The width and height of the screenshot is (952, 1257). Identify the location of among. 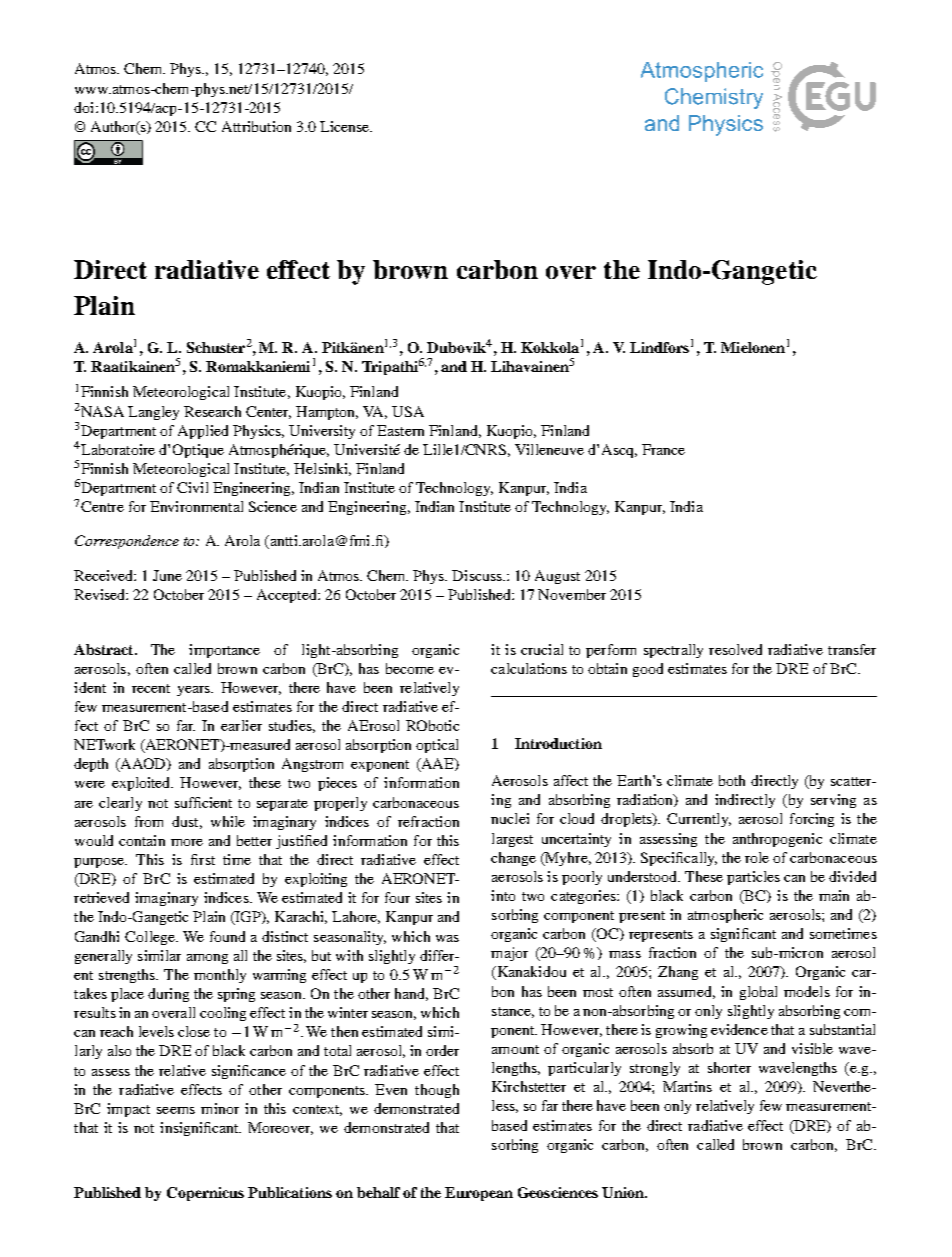
(207, 959).
